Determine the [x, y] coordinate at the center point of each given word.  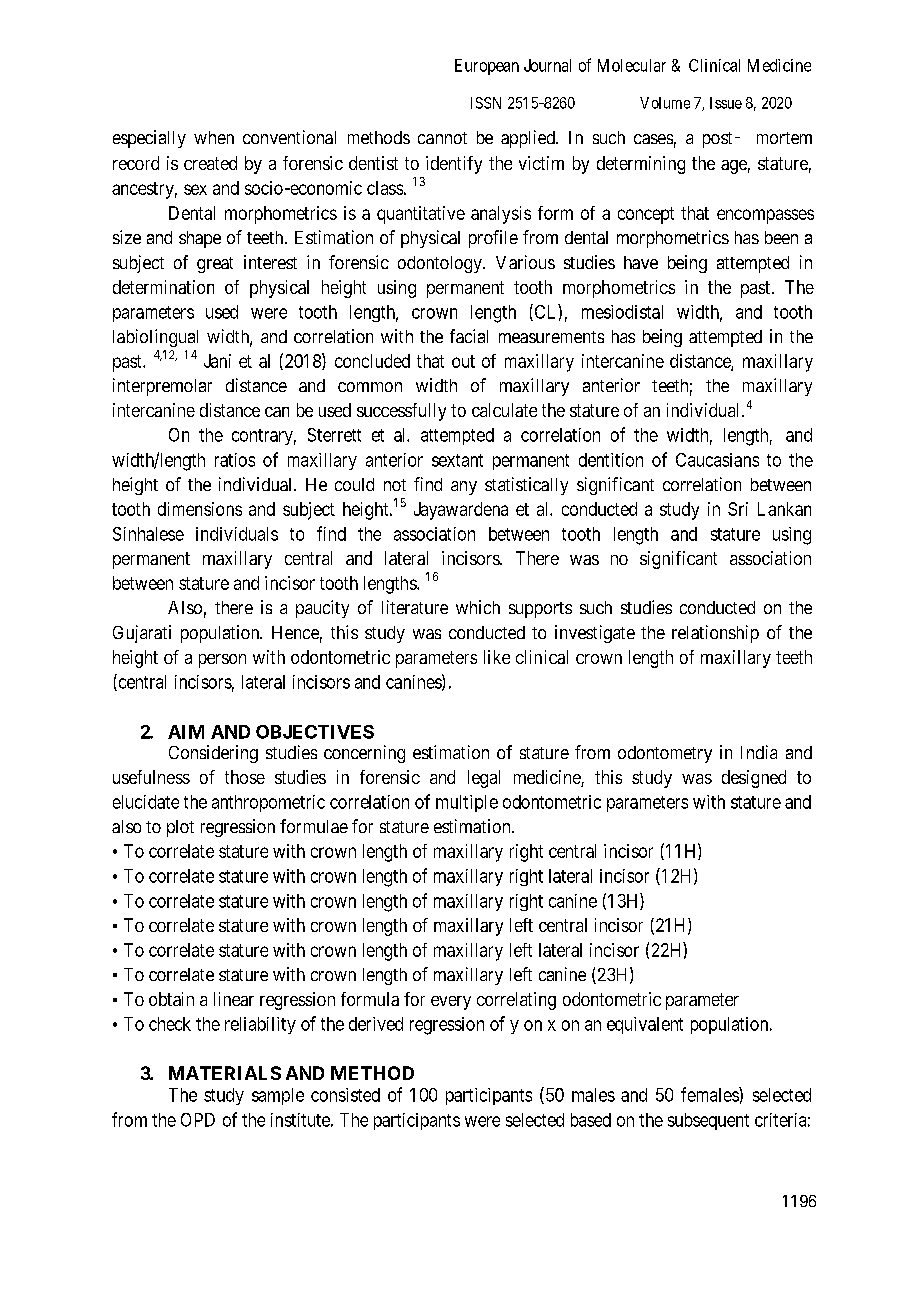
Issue [726, 103]
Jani [217, 361]
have [641, 262]
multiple [467, 803]
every [451, 1003]
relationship [715, 634]
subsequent [708, 1121]
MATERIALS [225, 1073]
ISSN [486, 103]
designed [754, 779]
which [478, 607]
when [214, 137]
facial [469, 336]
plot [180, 828]
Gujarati [142, 634]
